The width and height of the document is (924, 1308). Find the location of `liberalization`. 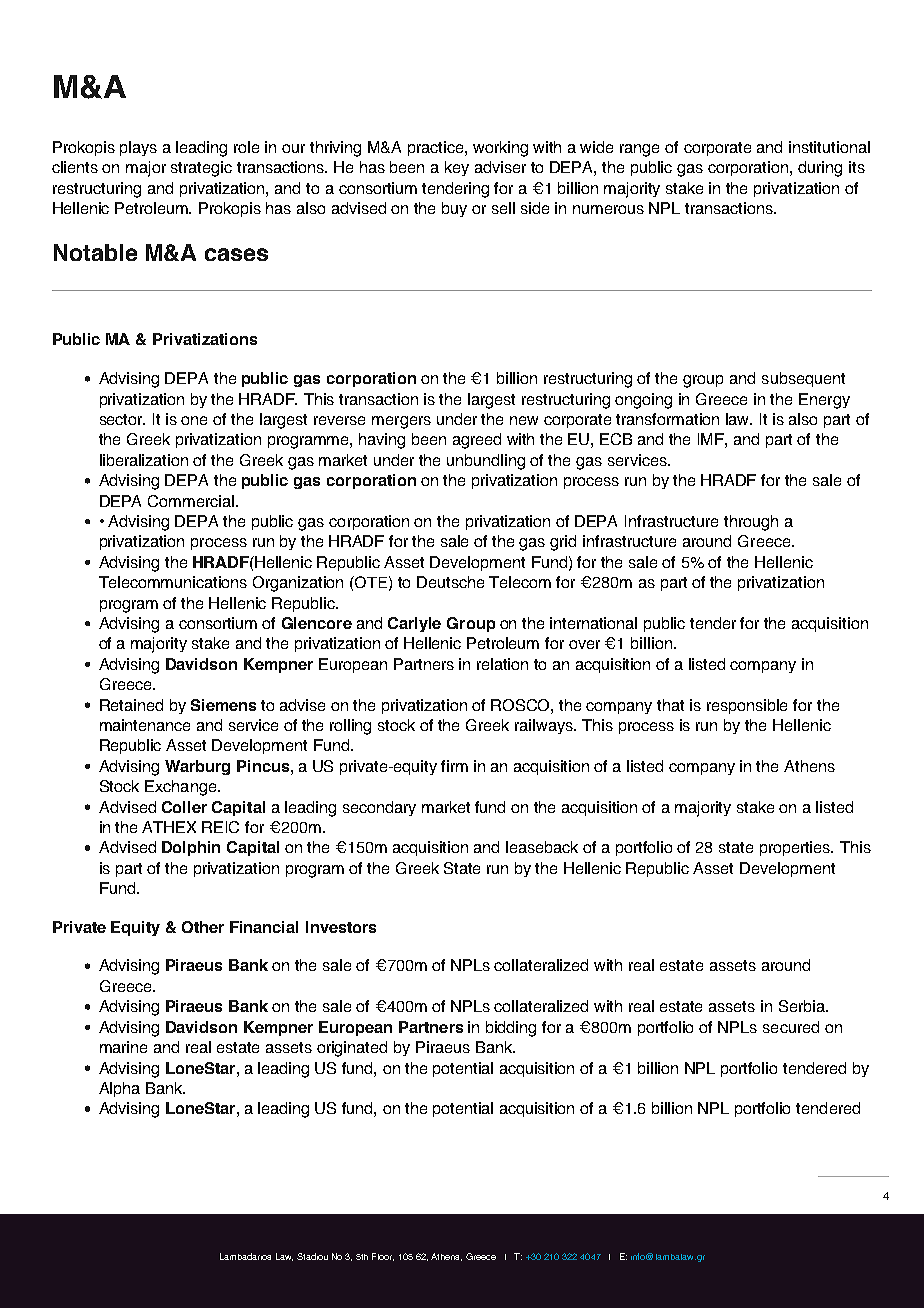

liberalization is located at coordinates (144, 460).
